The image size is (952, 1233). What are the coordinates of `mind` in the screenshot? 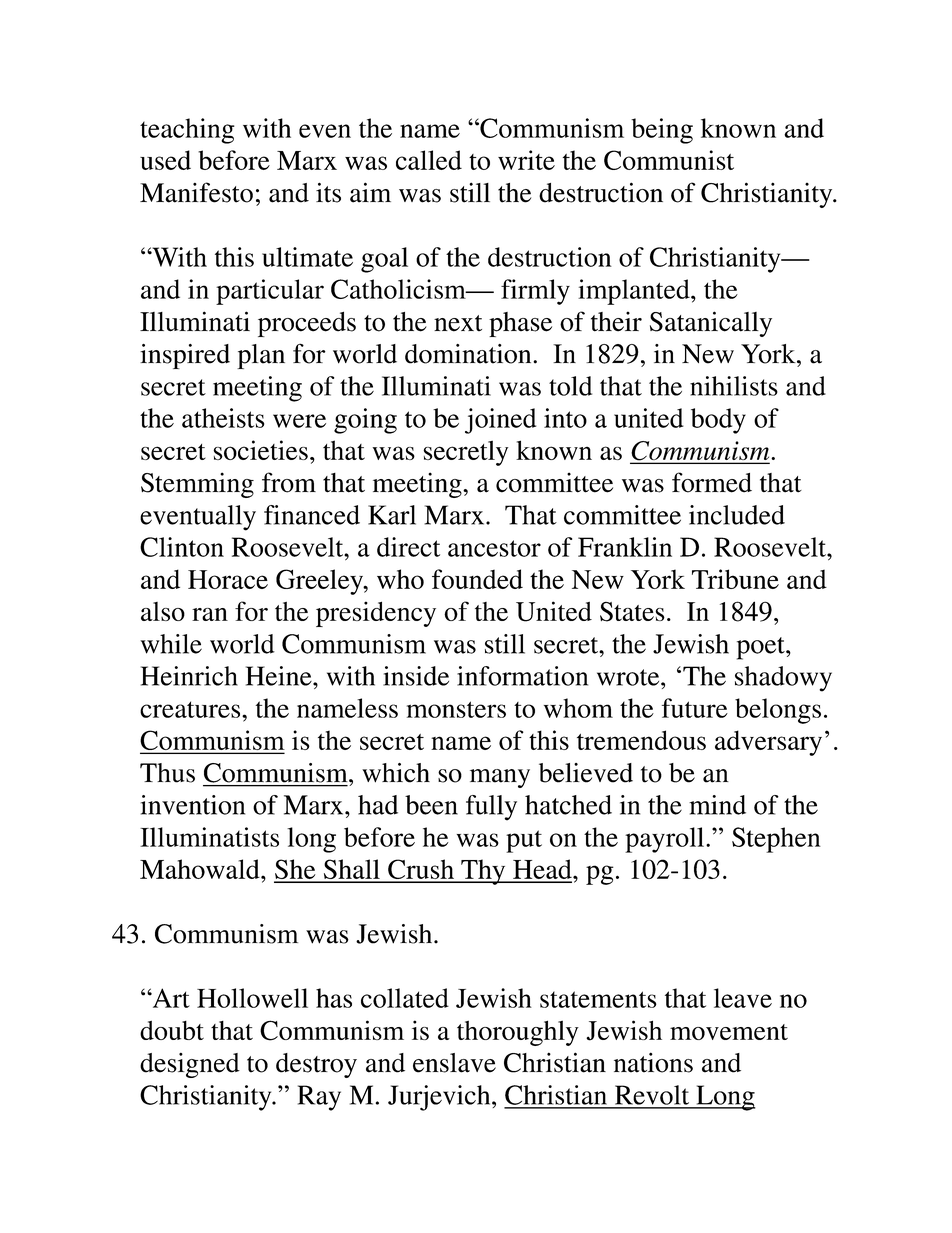 It's located at (717, 805).
